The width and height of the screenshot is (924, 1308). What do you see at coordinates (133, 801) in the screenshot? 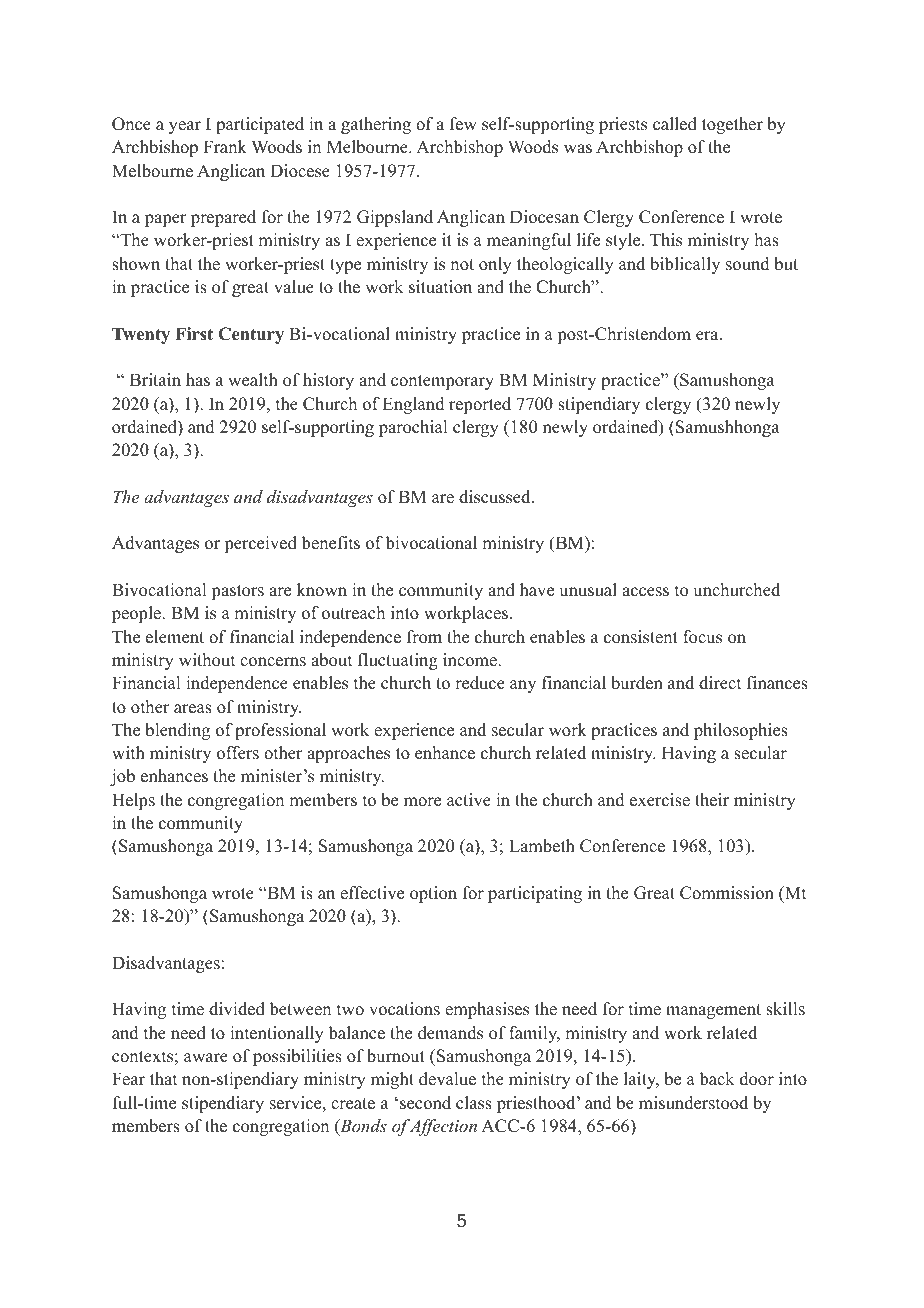
I see `Helps` at bounding box center [133, 801].
